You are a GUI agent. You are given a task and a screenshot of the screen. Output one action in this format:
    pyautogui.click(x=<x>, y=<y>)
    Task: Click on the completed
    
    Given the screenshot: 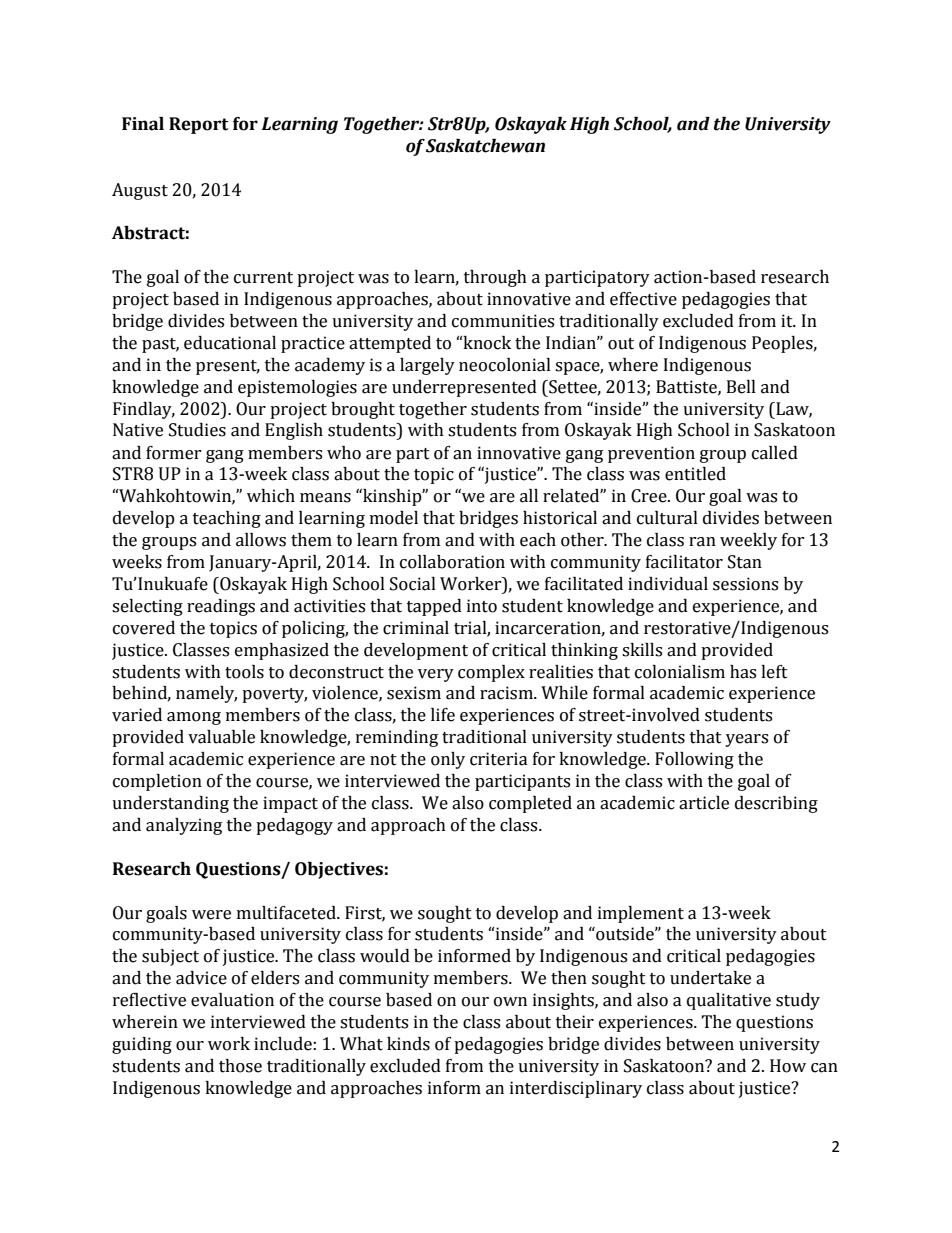 What is the action you would take?
    pyautogui.click(x=530, y=804)
